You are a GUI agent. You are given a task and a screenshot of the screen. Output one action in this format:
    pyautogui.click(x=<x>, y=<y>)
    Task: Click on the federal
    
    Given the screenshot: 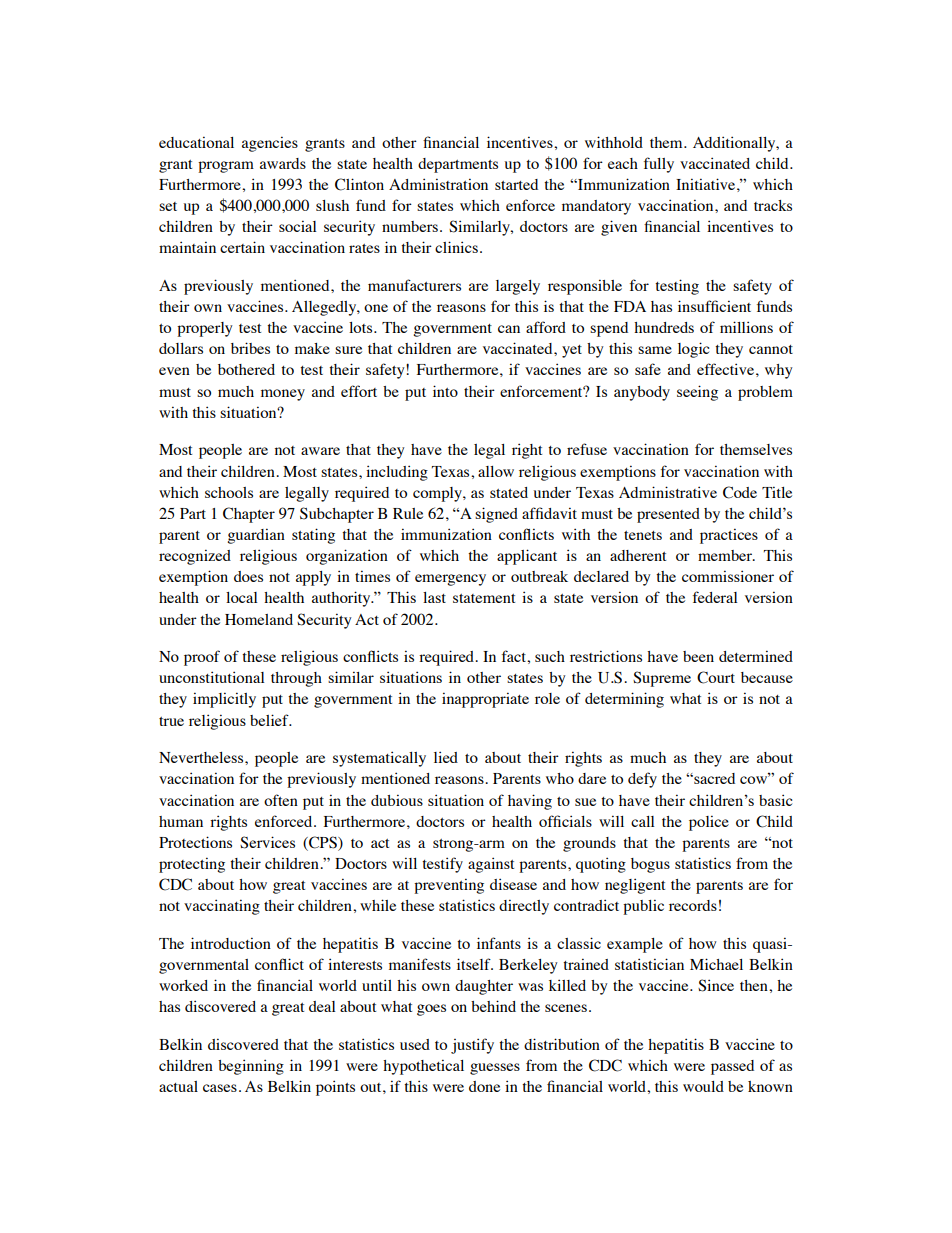 What is the action you would take?
    pyautogui.click(x=715, y=597)
